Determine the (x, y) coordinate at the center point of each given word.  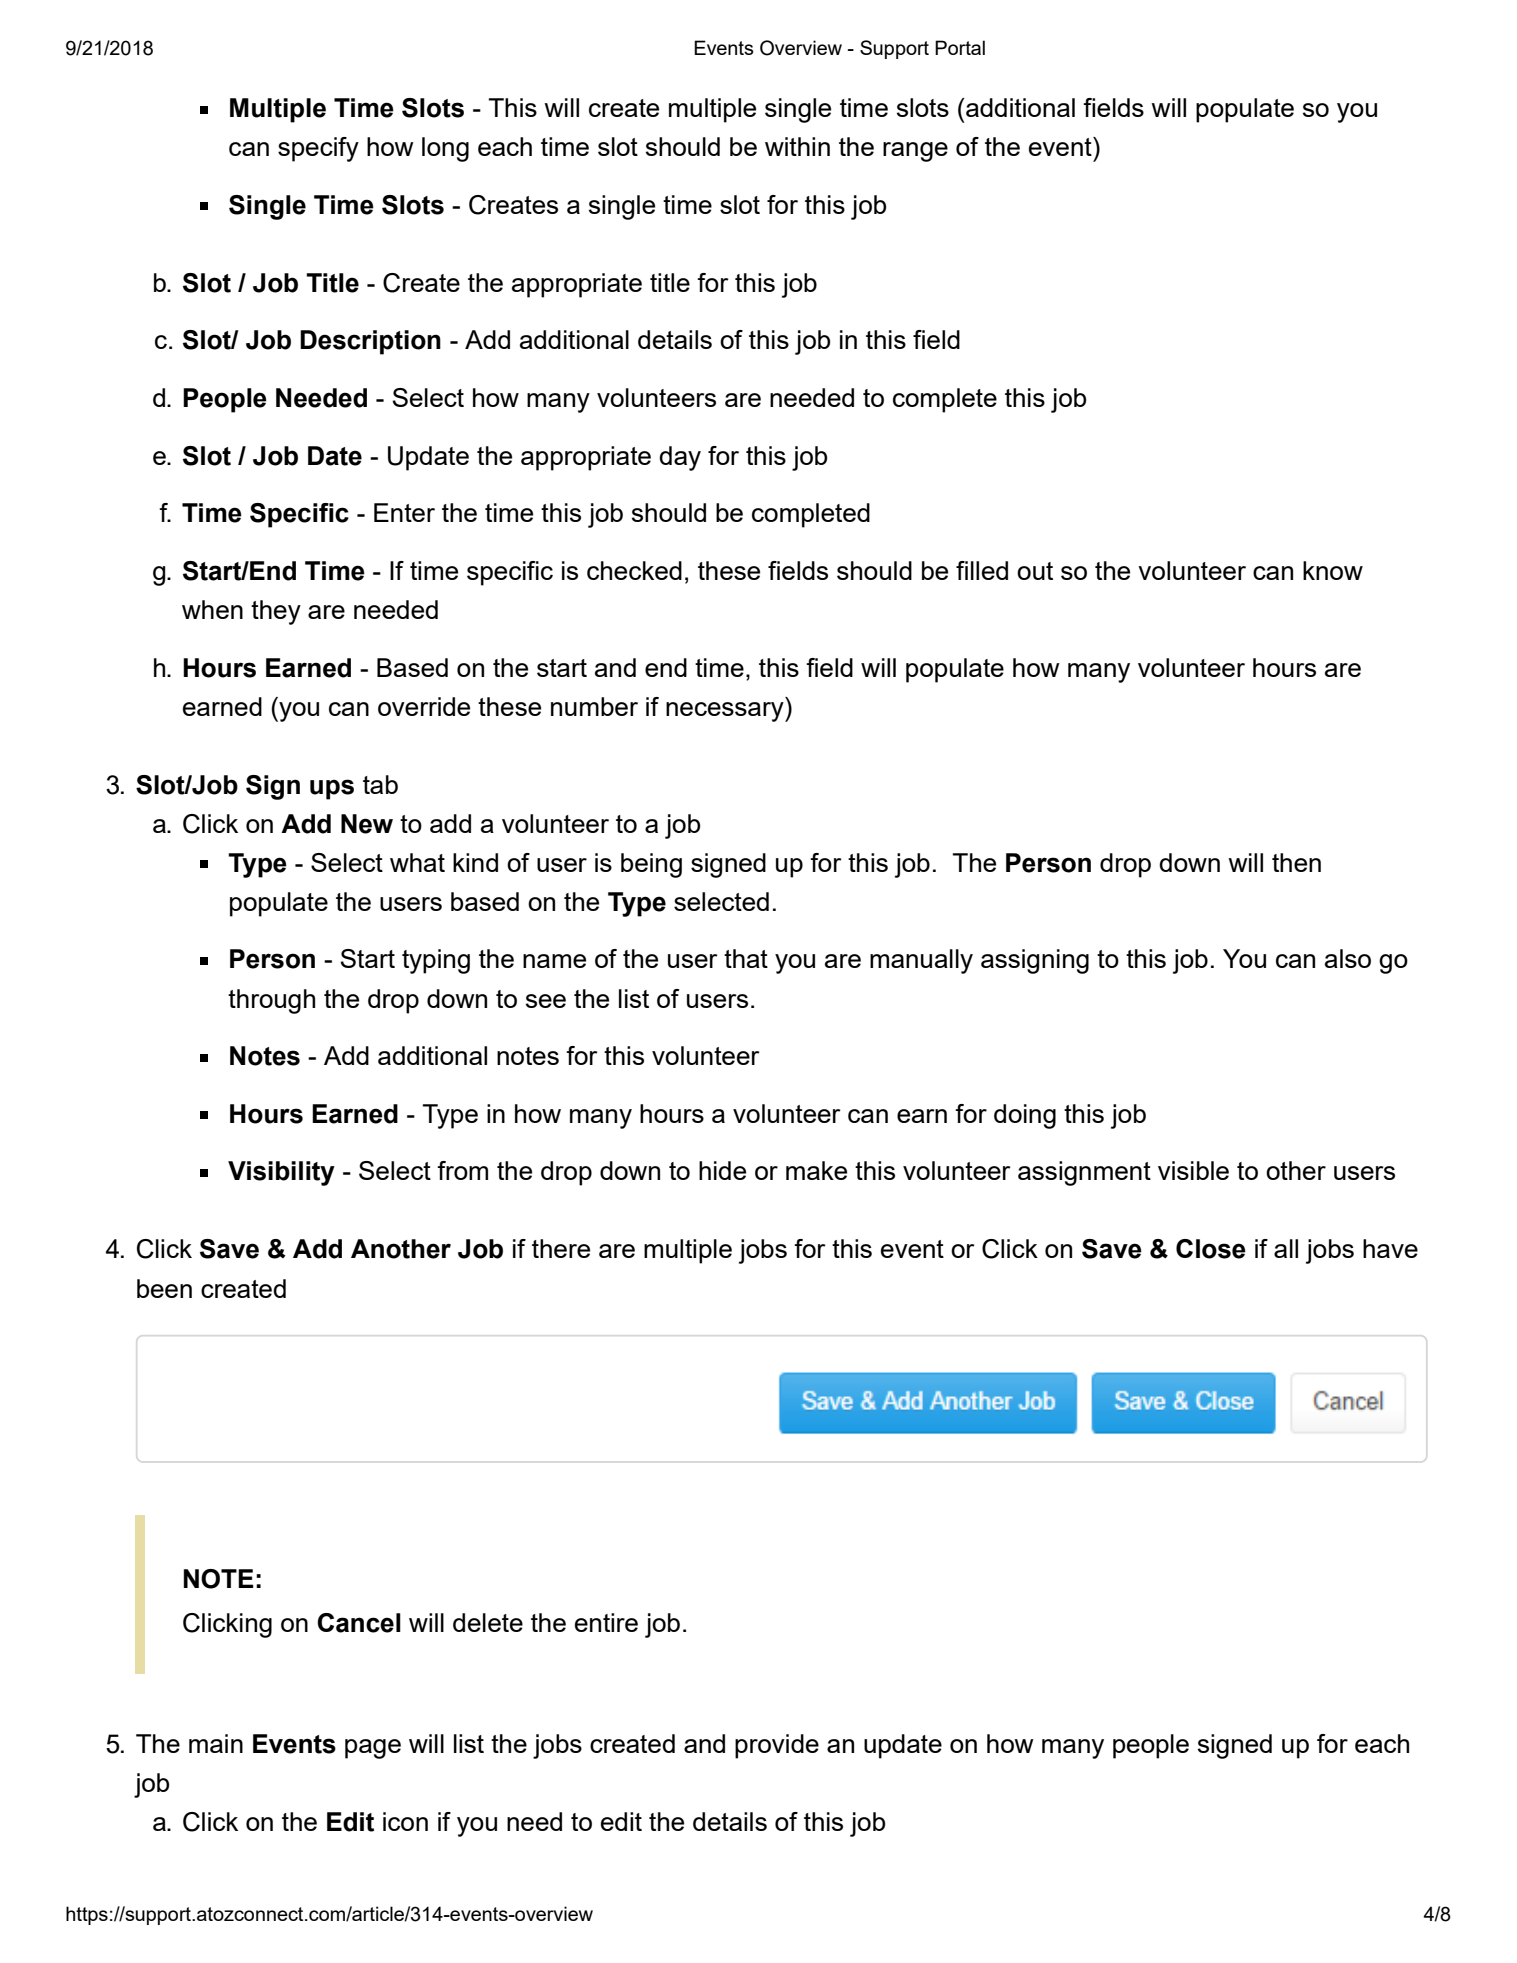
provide (777, 1746)
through (271, 1001)
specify (318, 149)
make (816, 1170)
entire (606, 1622)
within (797, 146)
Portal (960, 47)
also (1348, 958)
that (746, 958)
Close (1211, 1249)
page (373, 1749)
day (680, 458)
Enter (404, 512)
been (164, 1288)
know (1333, 570)
